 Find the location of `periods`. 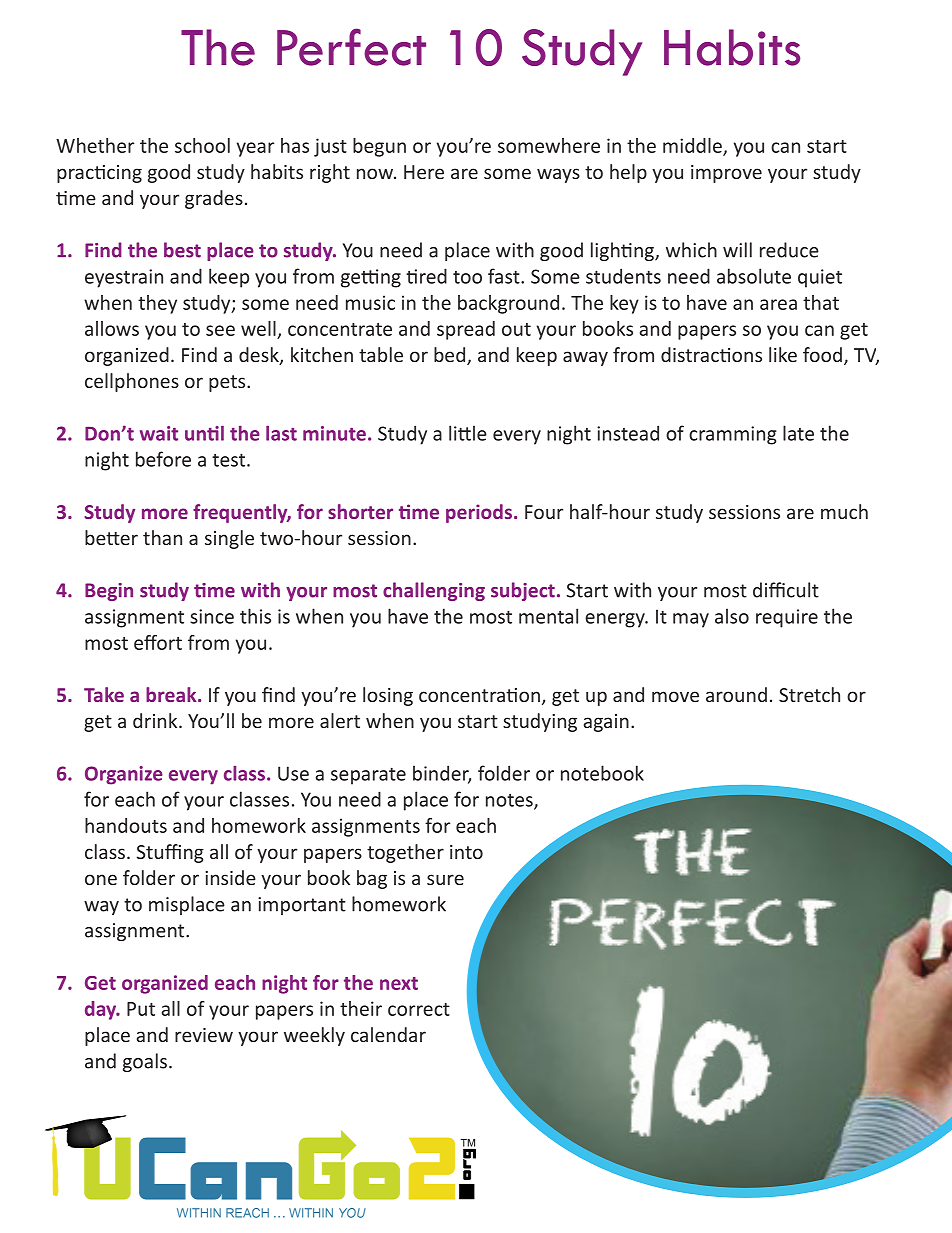

periods is located at coordinates (479, 513).
